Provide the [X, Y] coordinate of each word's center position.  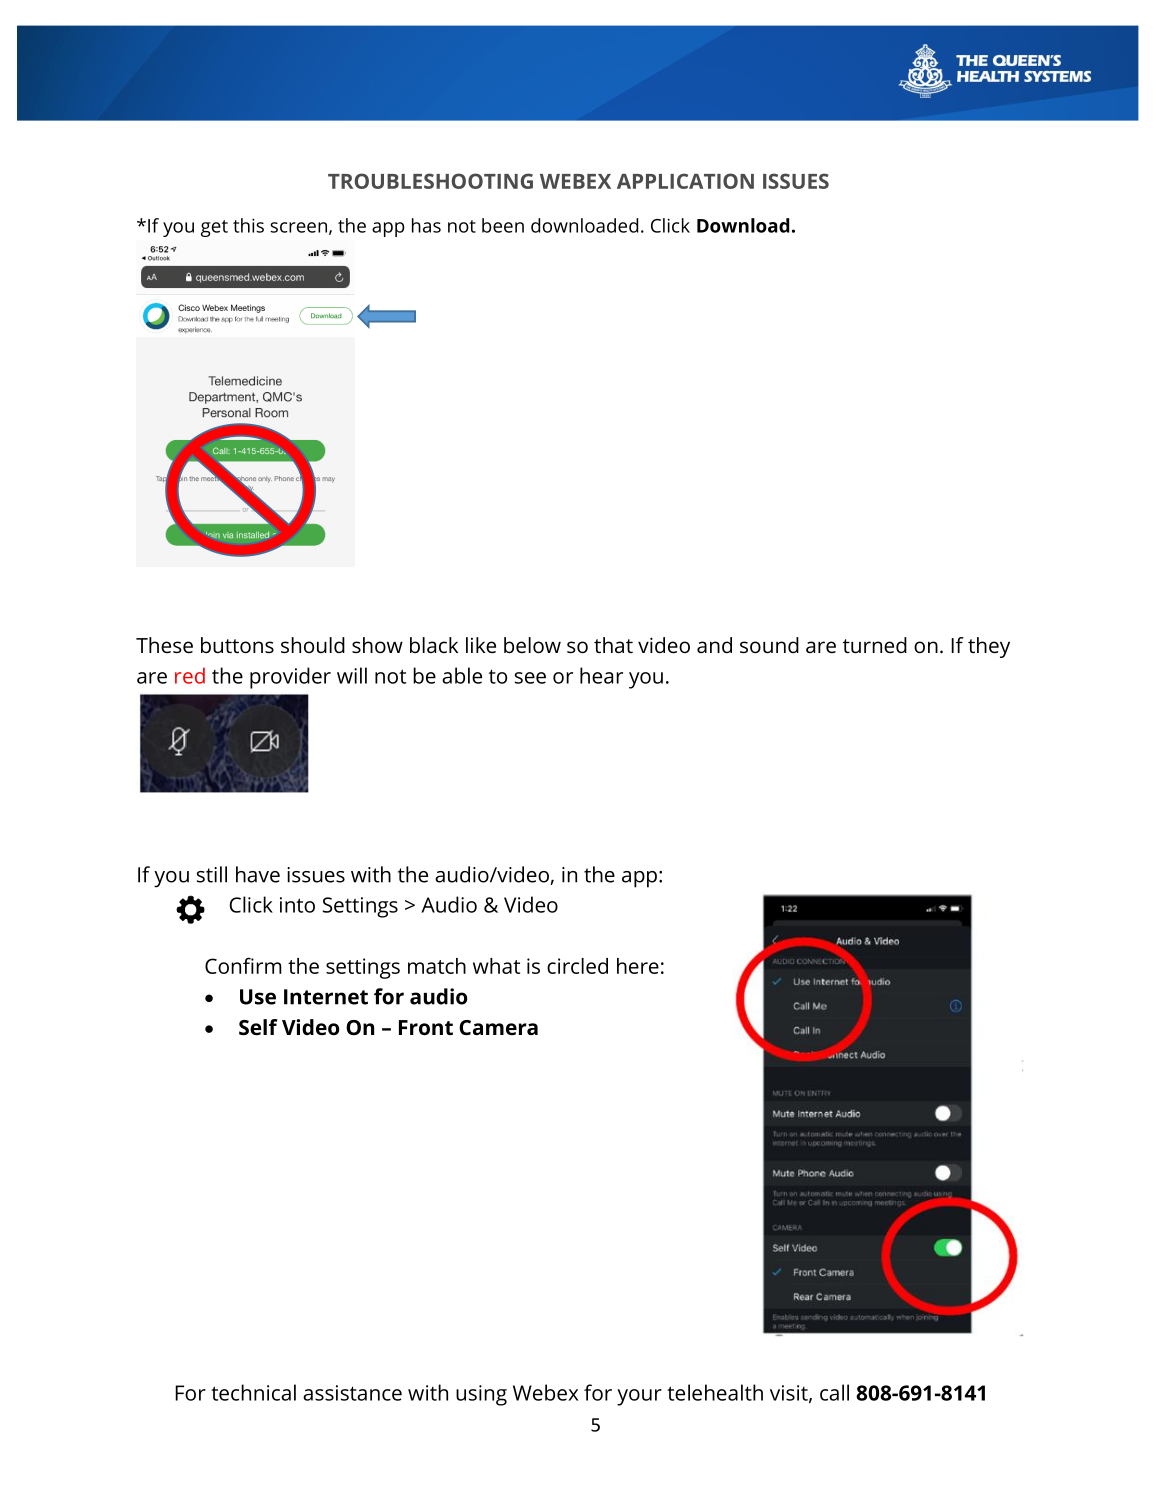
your [639, 1397]
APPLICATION [685, 181]
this [248, 225]
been [503, 225]
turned [875, 645]
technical [253, 1392]
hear [601, 675]
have [258, 874]
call [834, 1392]
